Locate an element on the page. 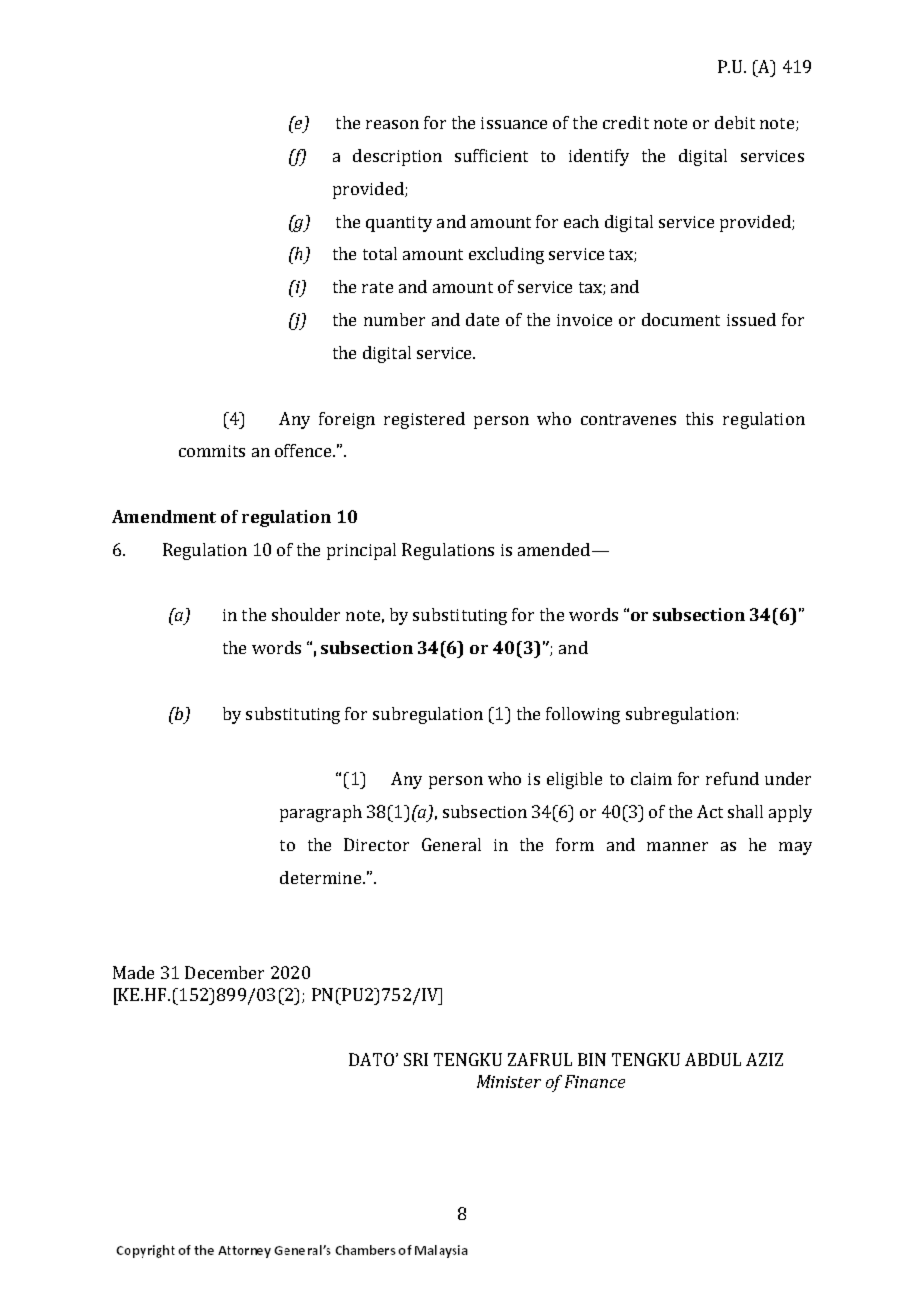  commits is located at coordinates (212, 451).
